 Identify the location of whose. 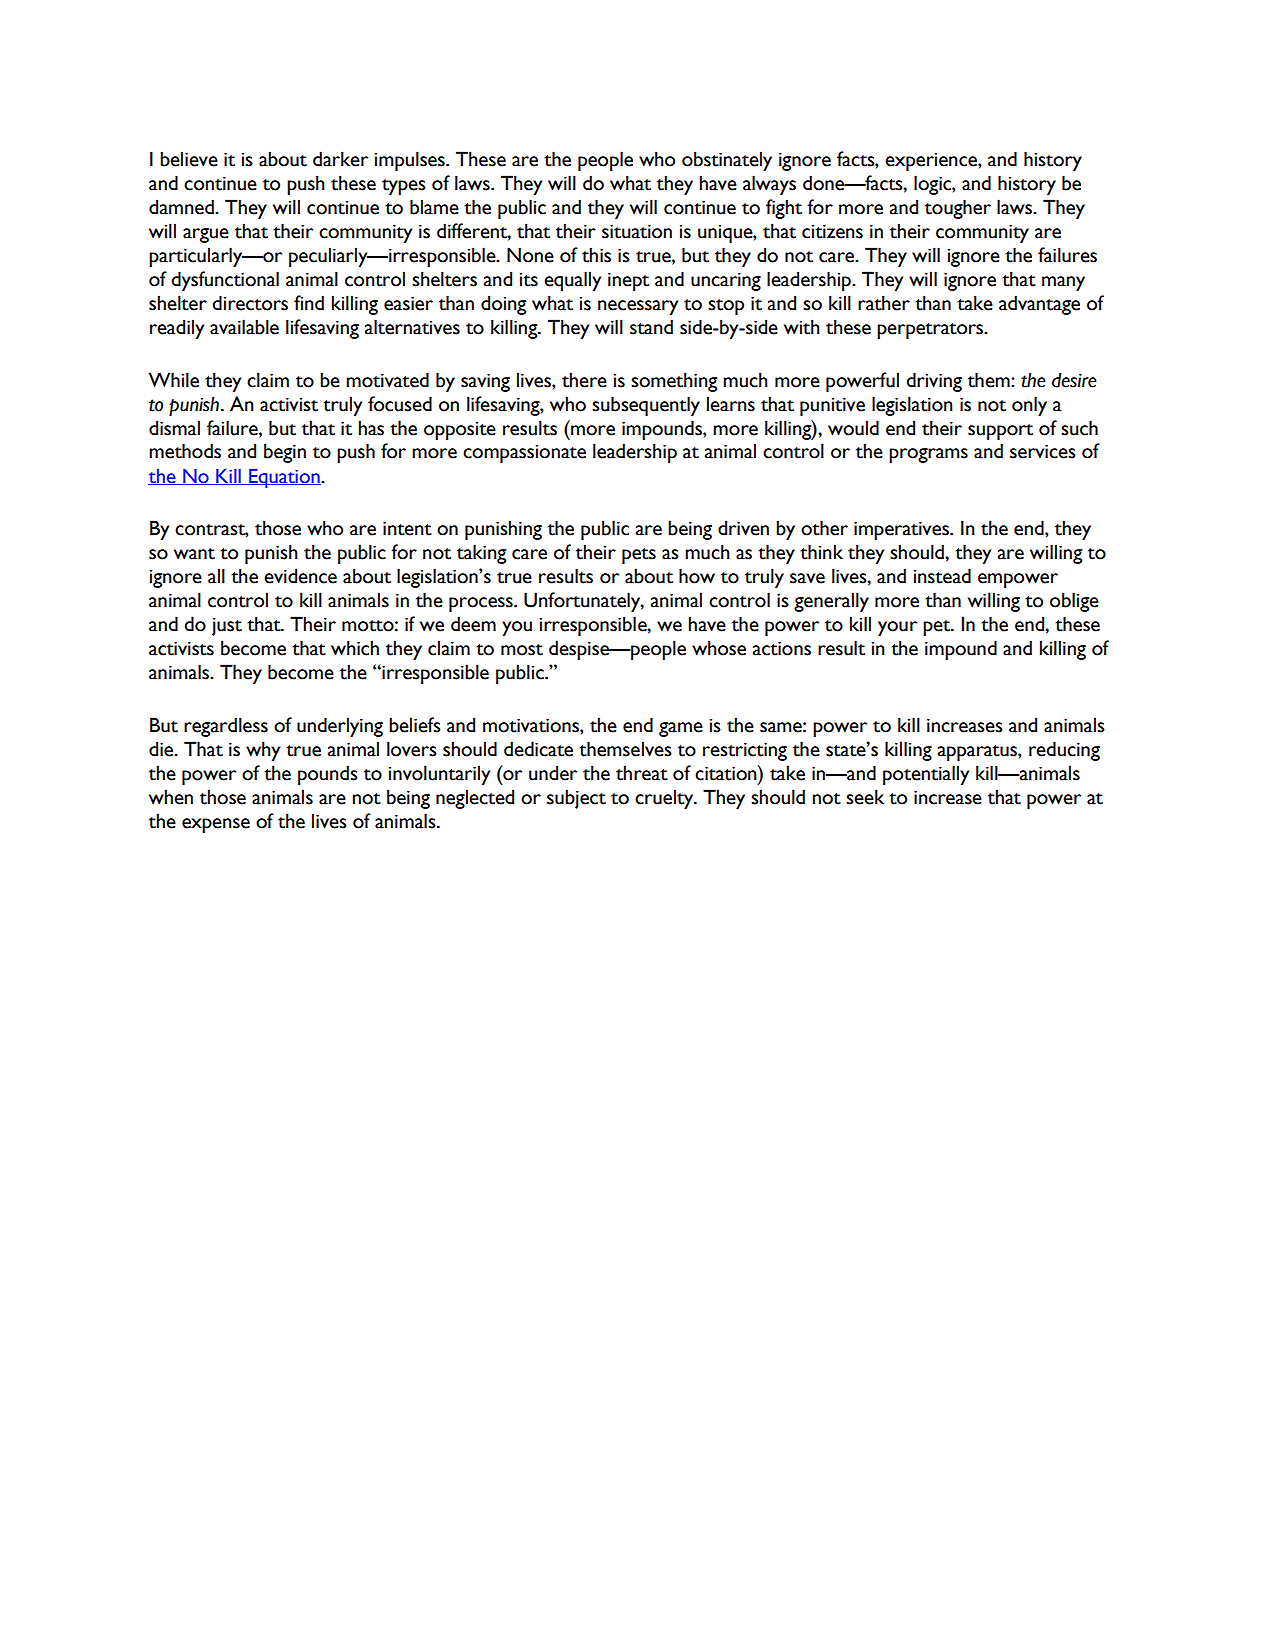
(719, 648).
